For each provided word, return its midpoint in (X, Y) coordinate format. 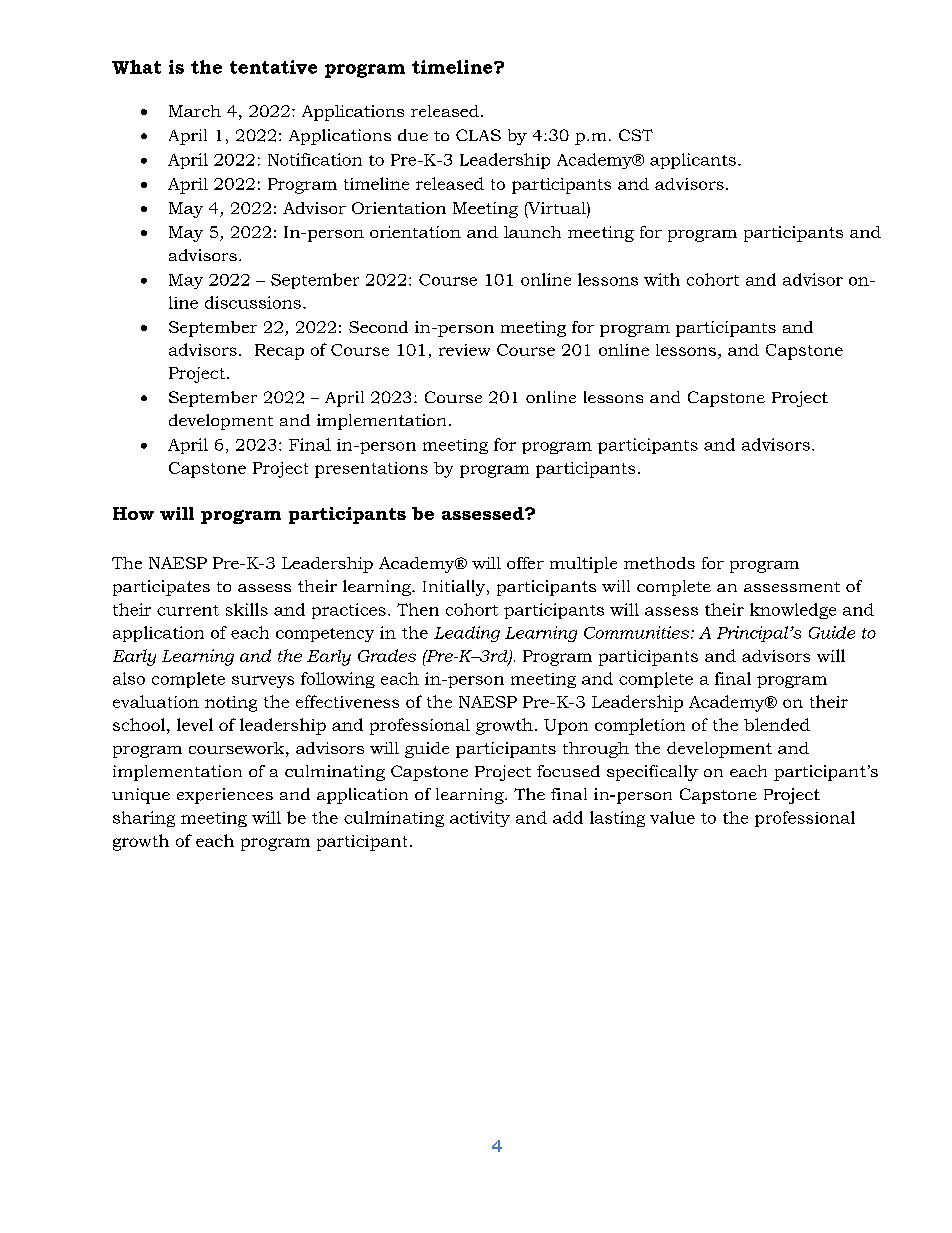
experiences (225, 796)
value (672, 817)
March (195, 111)
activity (480, 819)
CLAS (478, 135)
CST (636, 135)
